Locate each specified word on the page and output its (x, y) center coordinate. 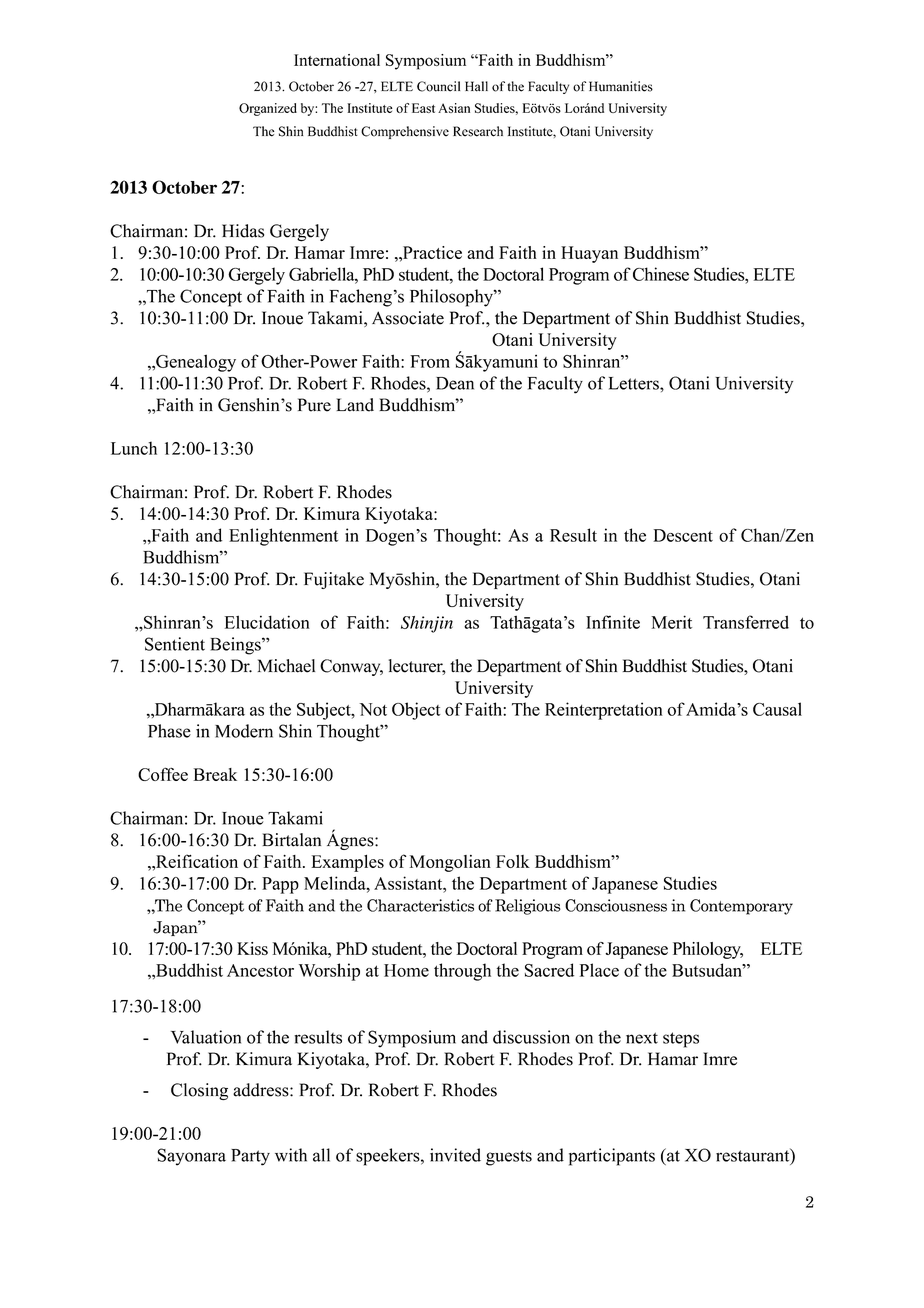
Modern (244, 731)
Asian (454, 108)
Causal (777, 709)
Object (416, 711)
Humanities (621, 86)
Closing (199, 1091)
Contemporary (741, 907)
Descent (683, 535)
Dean (455, 383)
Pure (314, 405)
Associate (408, 318)
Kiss (252, 948)
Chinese (661, 274)
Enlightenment (283, 537)
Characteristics (420, 905)
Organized (268, 109)
